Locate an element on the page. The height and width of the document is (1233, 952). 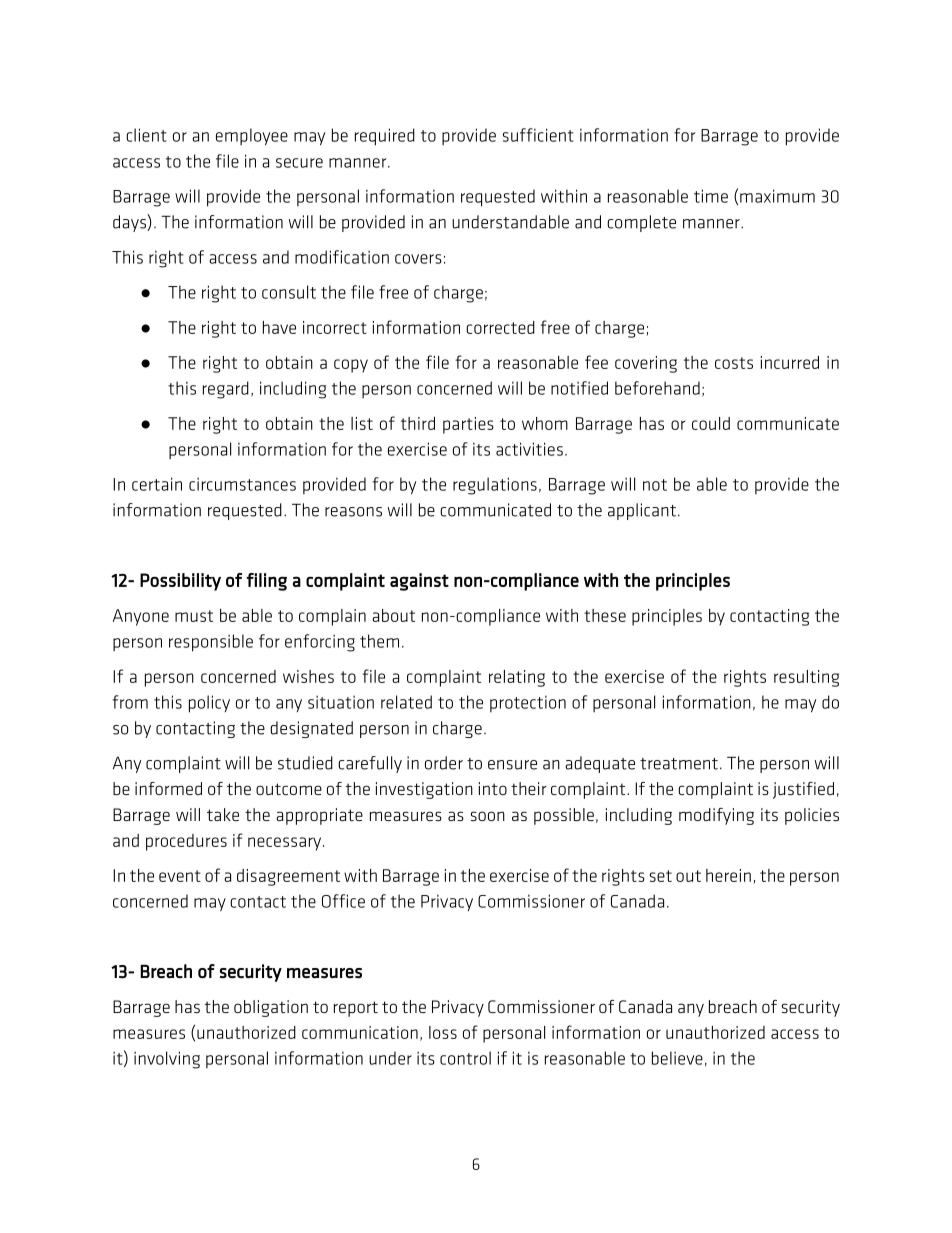
must is located at coordinates (194, 616).
